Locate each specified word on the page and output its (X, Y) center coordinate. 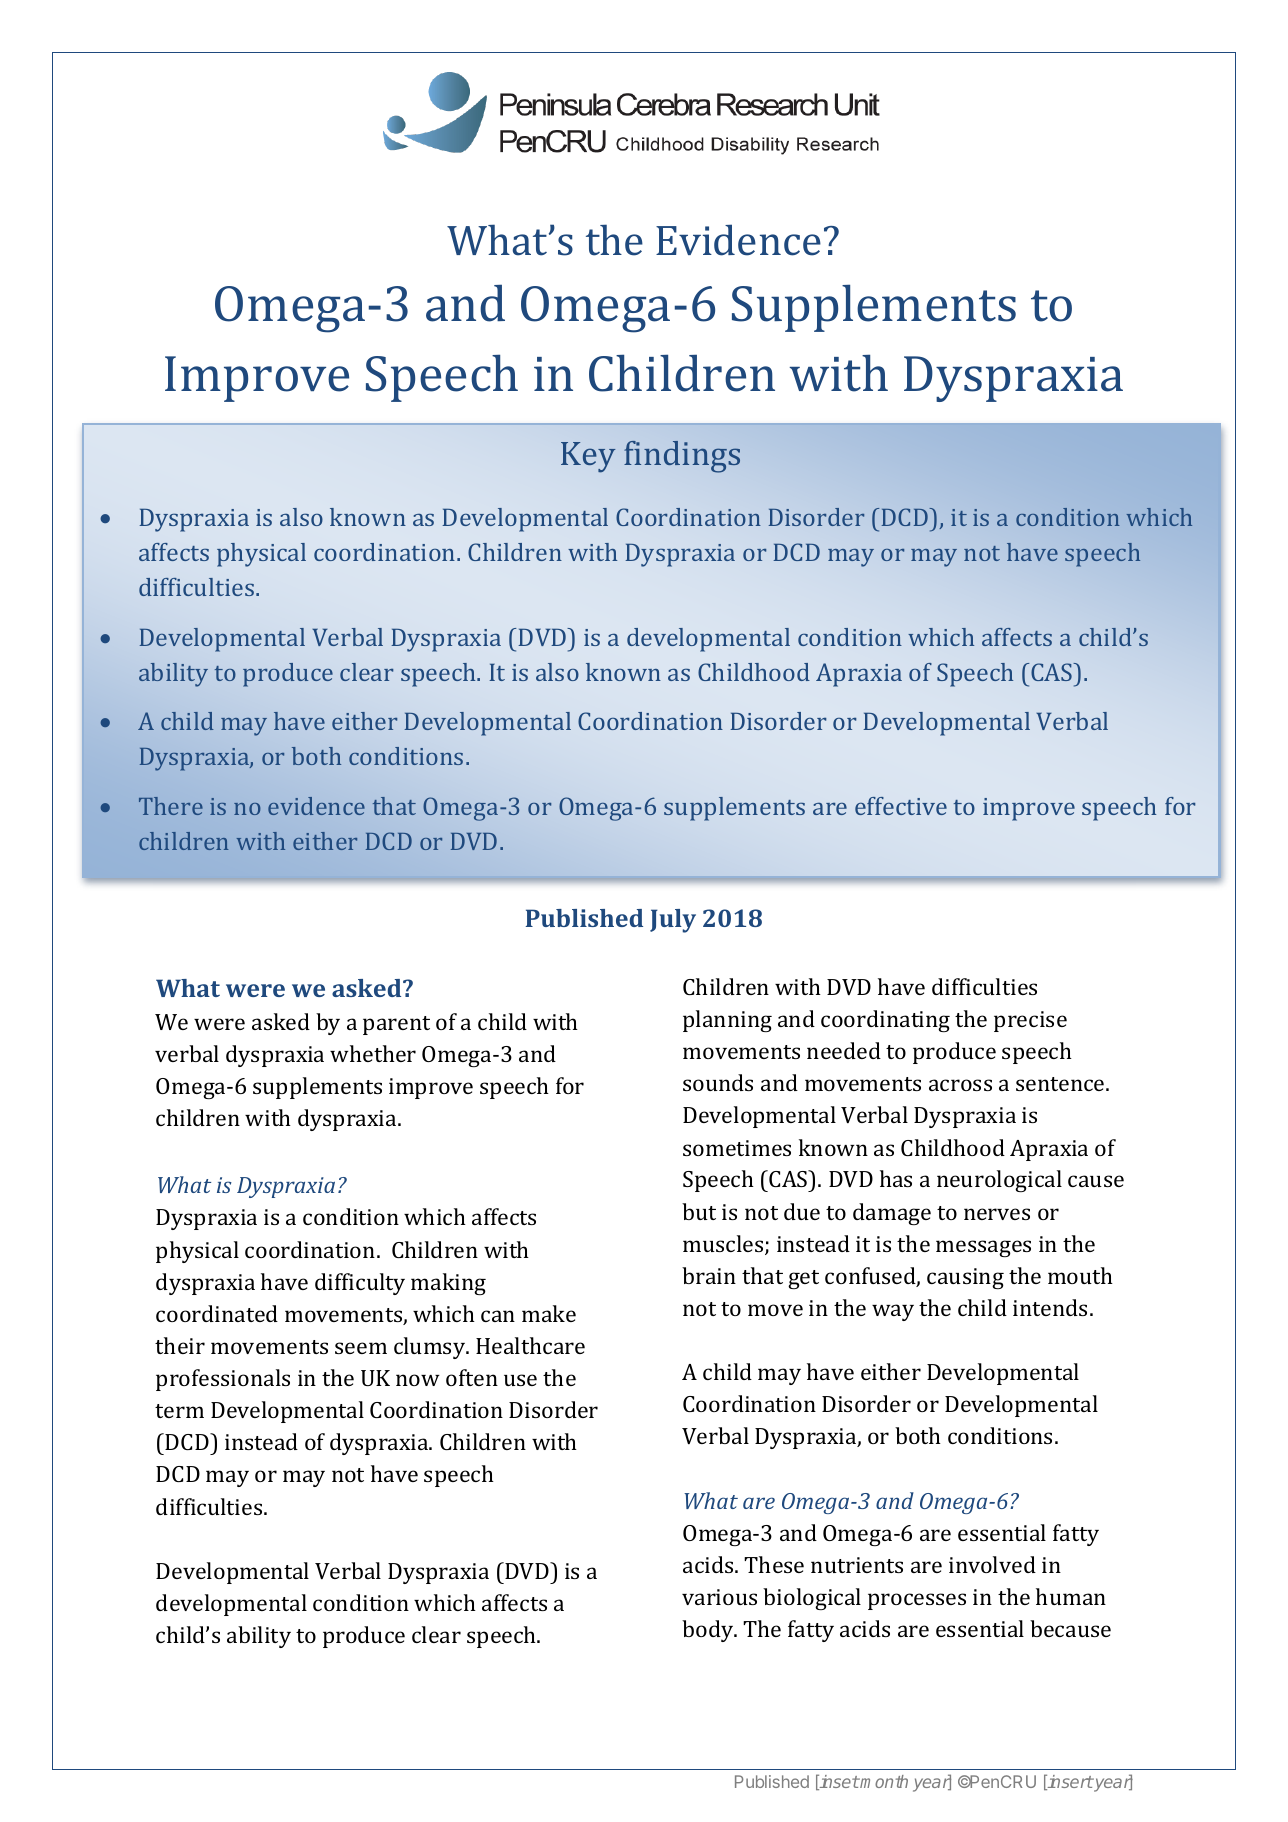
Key (588, 457)
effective (901, 806)
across (960, 1085)
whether (373, 1053)
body (709, 1631)
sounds (718, 1082)
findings (682, 457)
